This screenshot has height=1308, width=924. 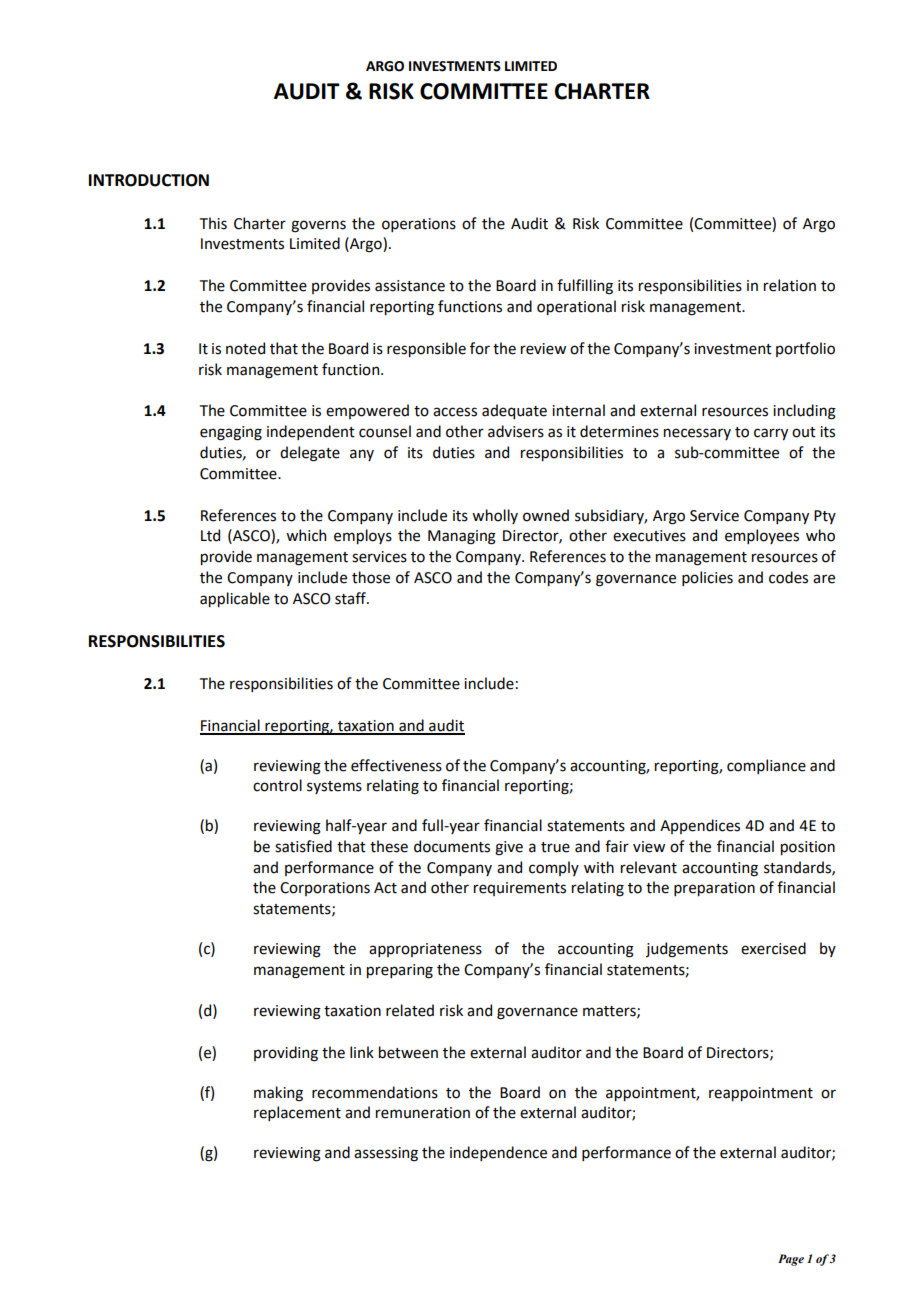 What do you see at coordinates (419, 225) in the screenshot?
I see `operations` at bounding box center [419, 225].
